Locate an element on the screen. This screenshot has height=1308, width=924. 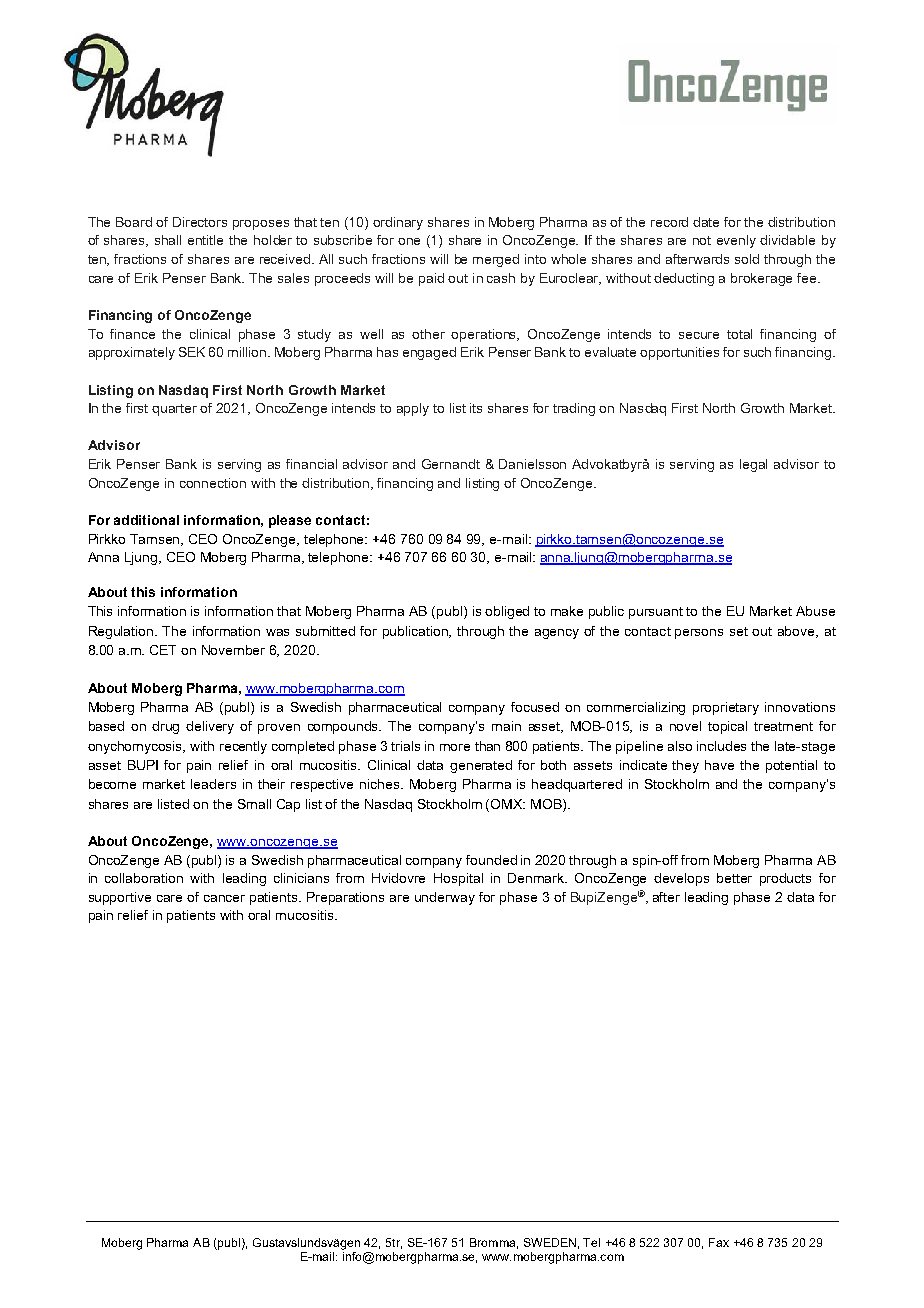
entitle is located at coordinates (205, 240).
